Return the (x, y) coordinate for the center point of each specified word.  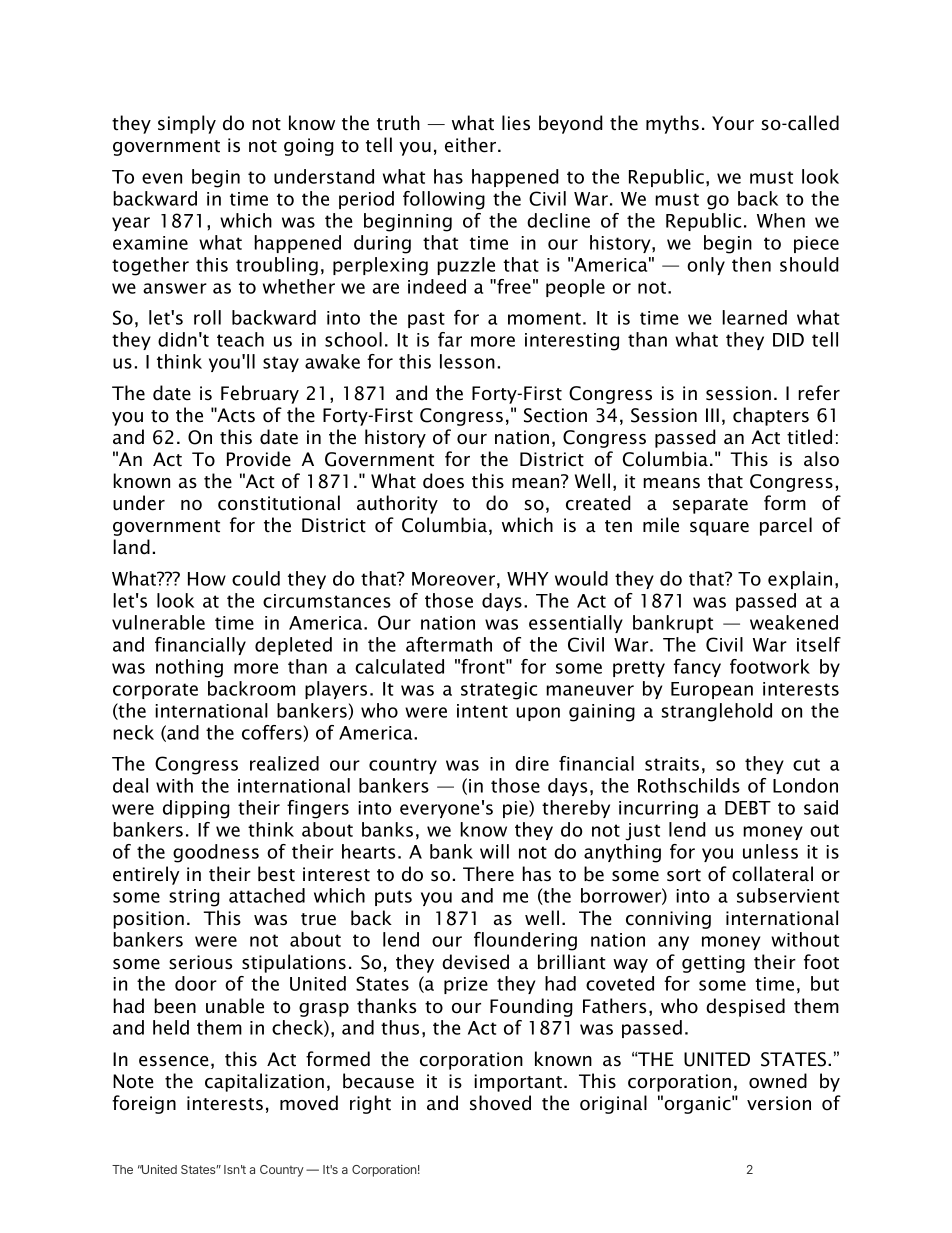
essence (174, 1061)
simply (187, 124)
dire (532, 763)
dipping (196, 809)
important (518, 1083)
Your (733, 123)
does (443, 481)
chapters (771, 416)
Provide (259, 459)
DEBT (748, 808)
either (472, 145)
